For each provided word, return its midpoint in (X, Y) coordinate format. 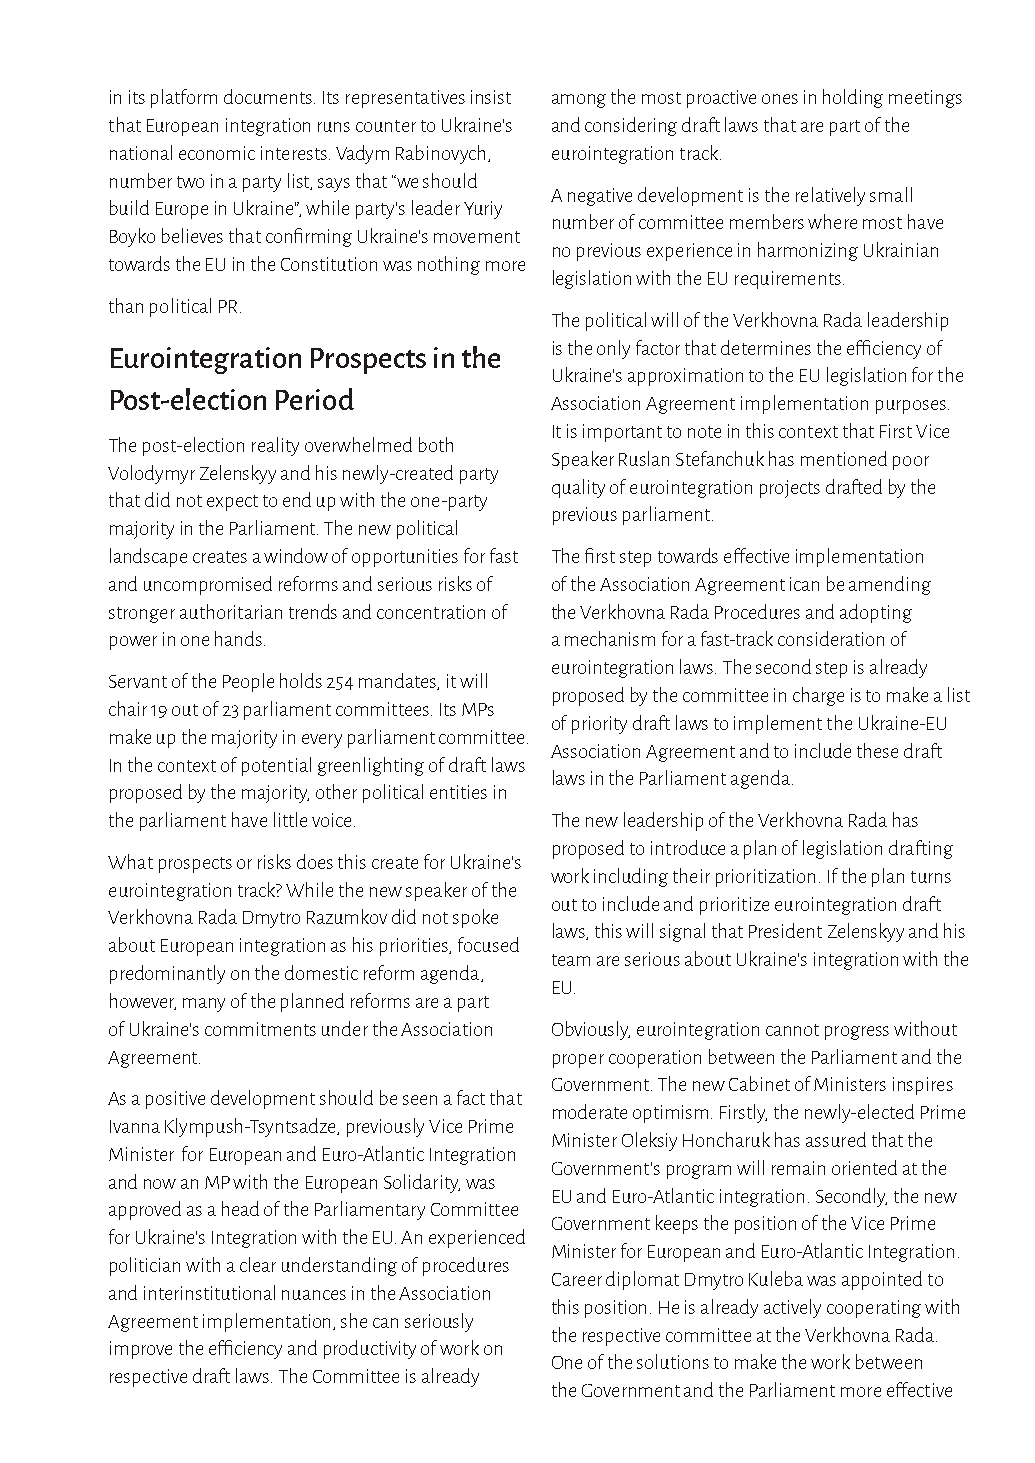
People (248, 682)
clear (258, 1264)
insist (491, 97)
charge (818, 696)
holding (853, 98)
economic (217, 153)
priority (599, 725)
